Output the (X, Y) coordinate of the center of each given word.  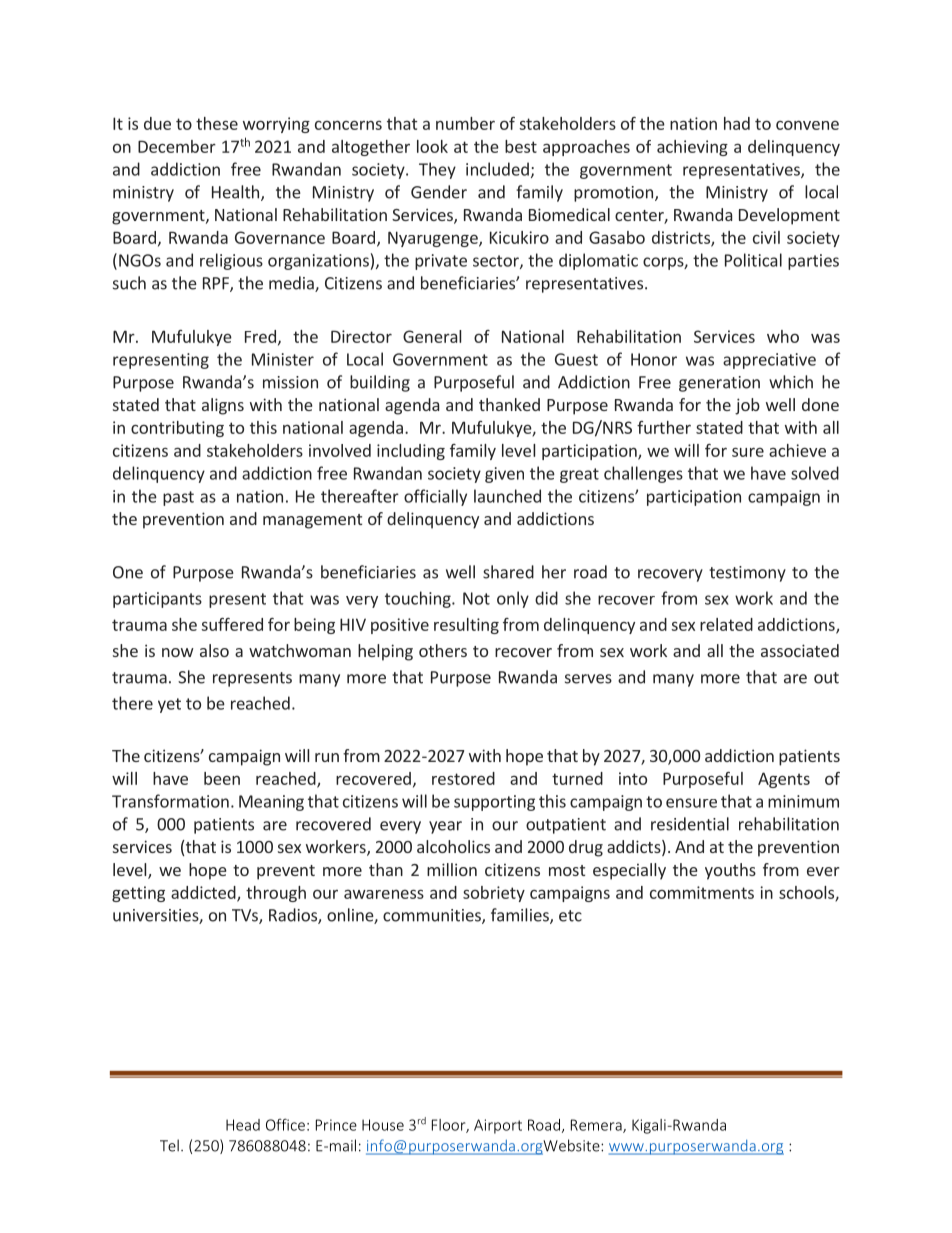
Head (243, 1125)
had (737, 123)
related (726, 624)
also (214, 650)
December (177, 146)
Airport (498, 1126)
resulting (466, 626)
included (497, 169)
